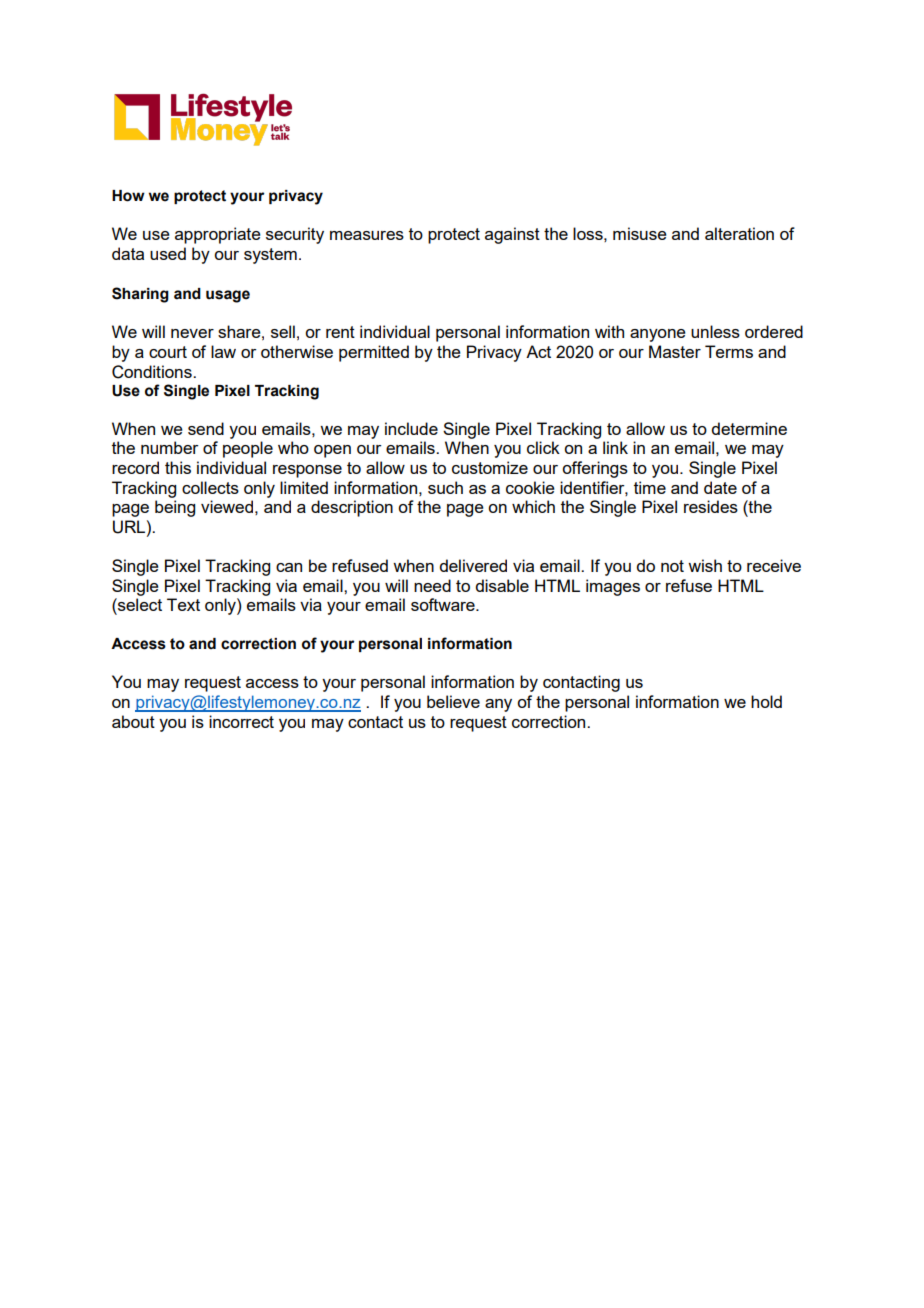 This image has height=1308, width=924. Describe the element at coordinates (453, 701) in the image. I see `believe` at that location.
